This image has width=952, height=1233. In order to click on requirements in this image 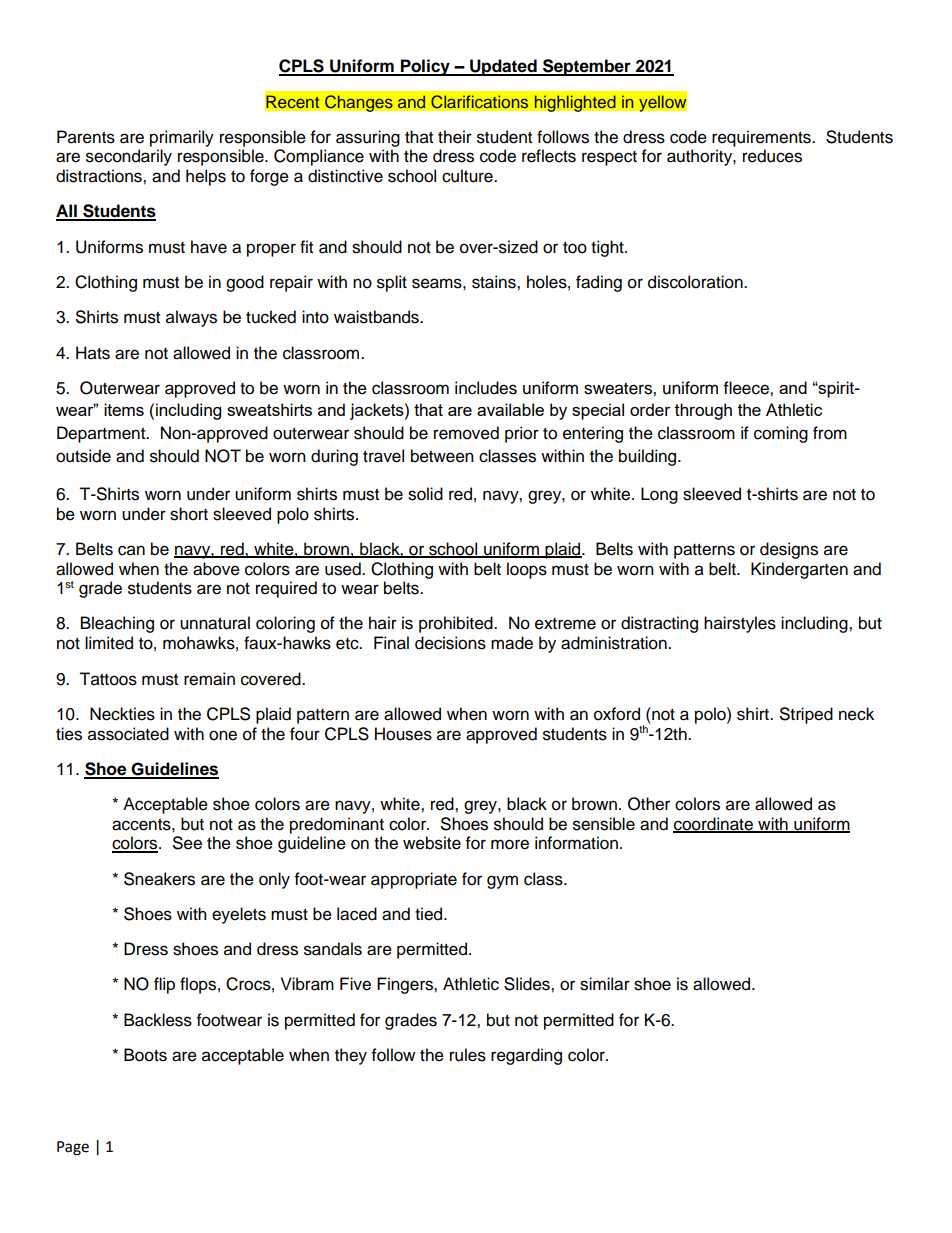, I will do `click(762, 138)`.
